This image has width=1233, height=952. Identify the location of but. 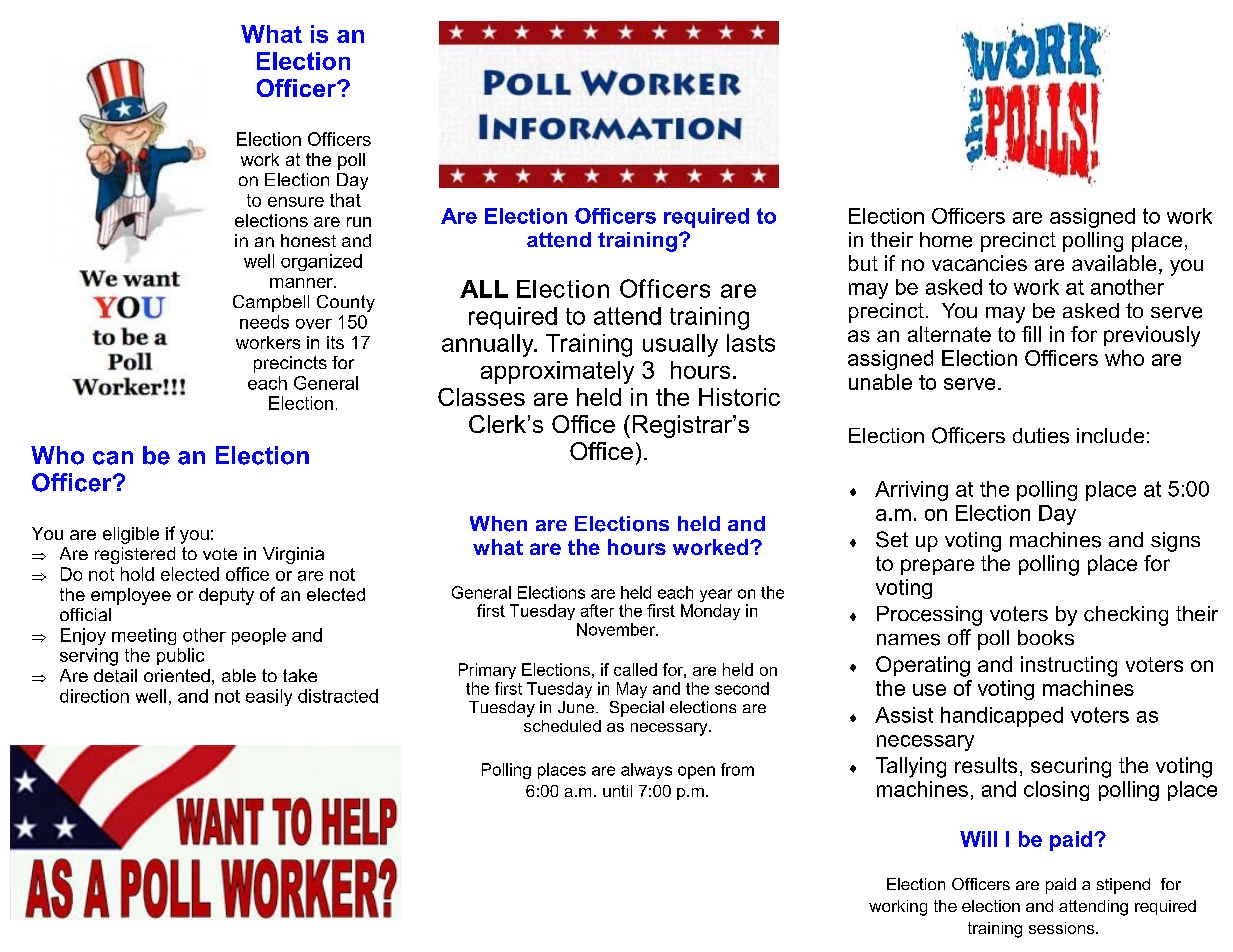
(863, 263).
